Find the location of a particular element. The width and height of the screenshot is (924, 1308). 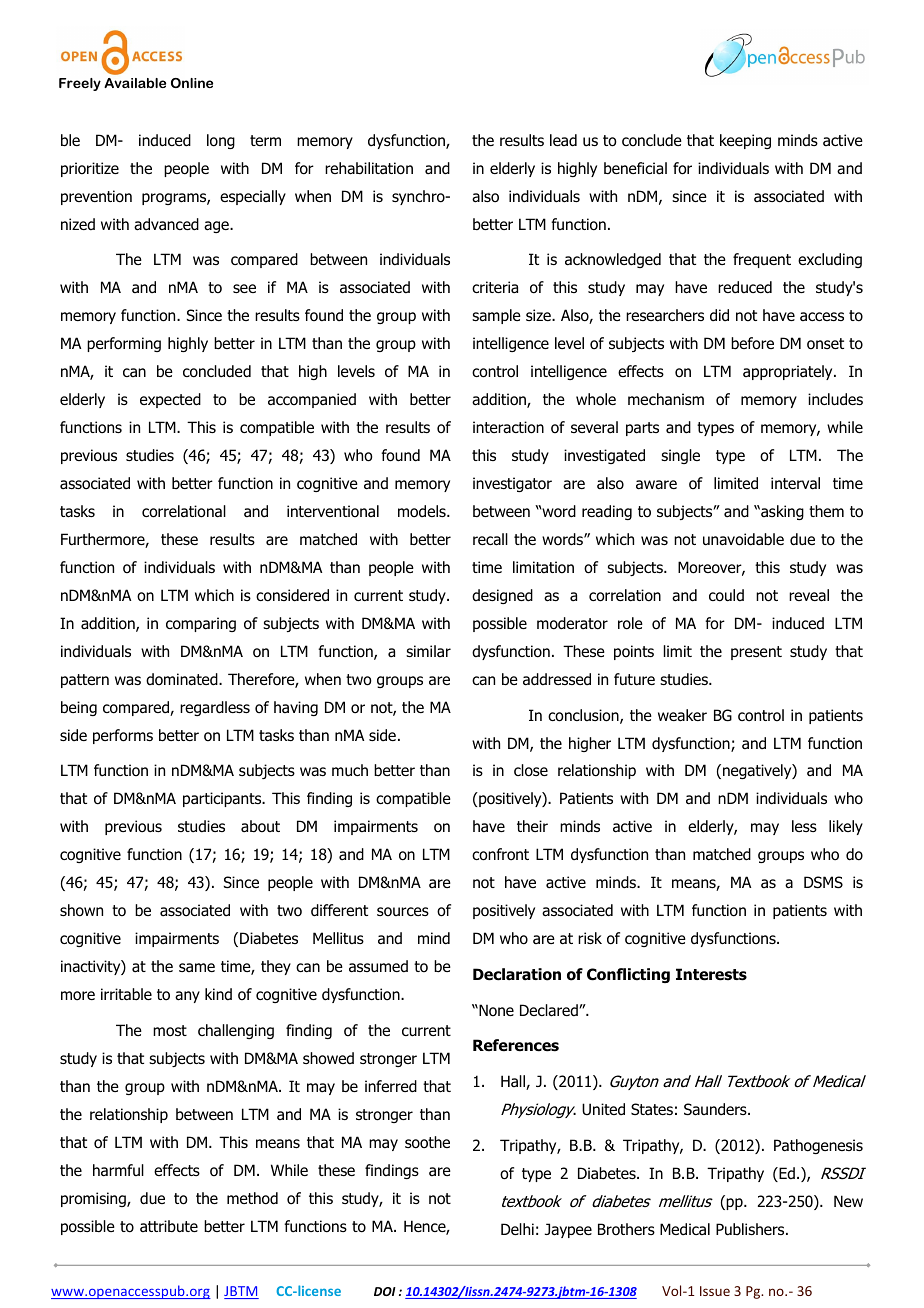

keeping is located at coordinates (745, 141).
